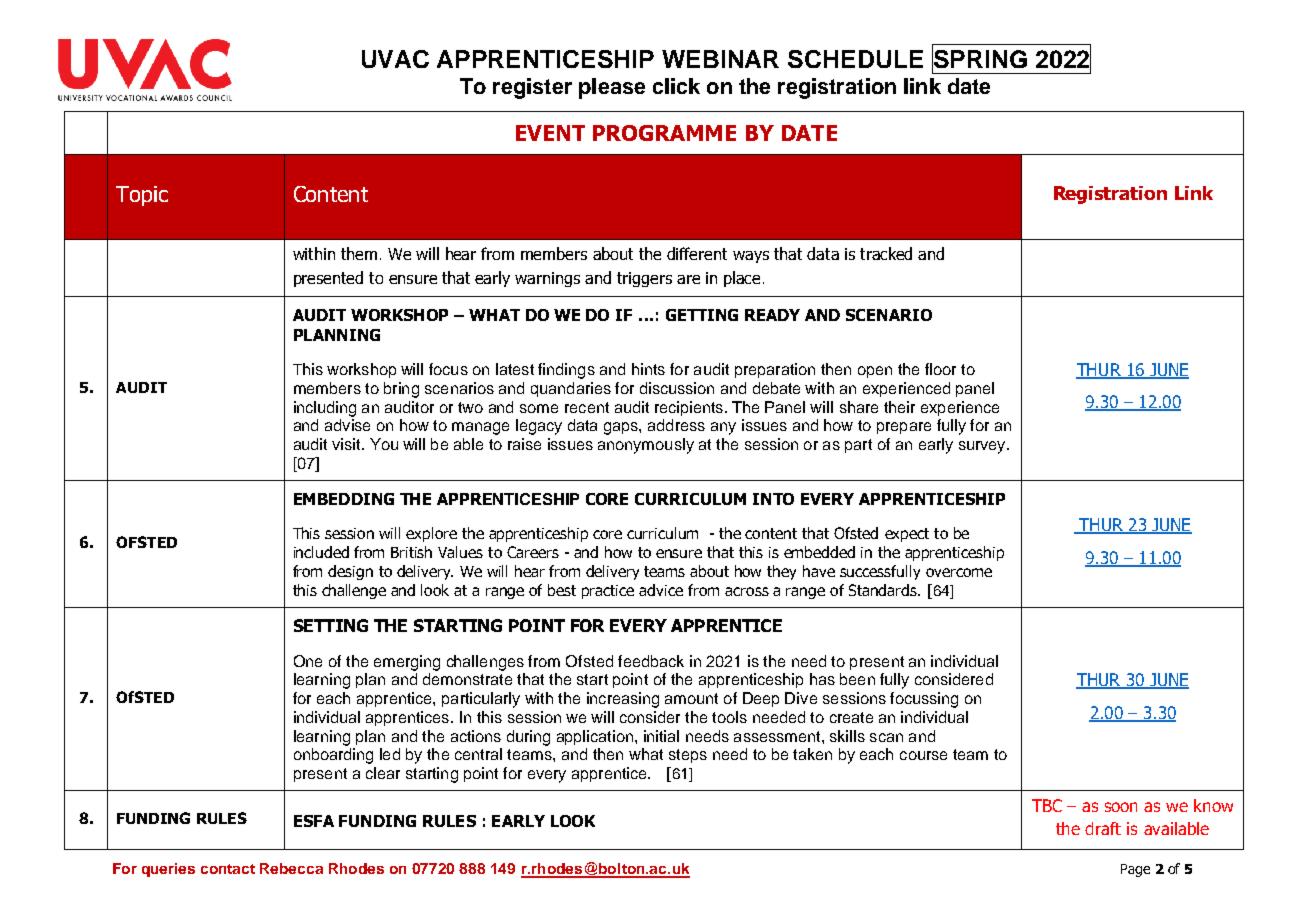 The height and width of the page is (924, 1308). I want to click on been, so click(857, 679).
